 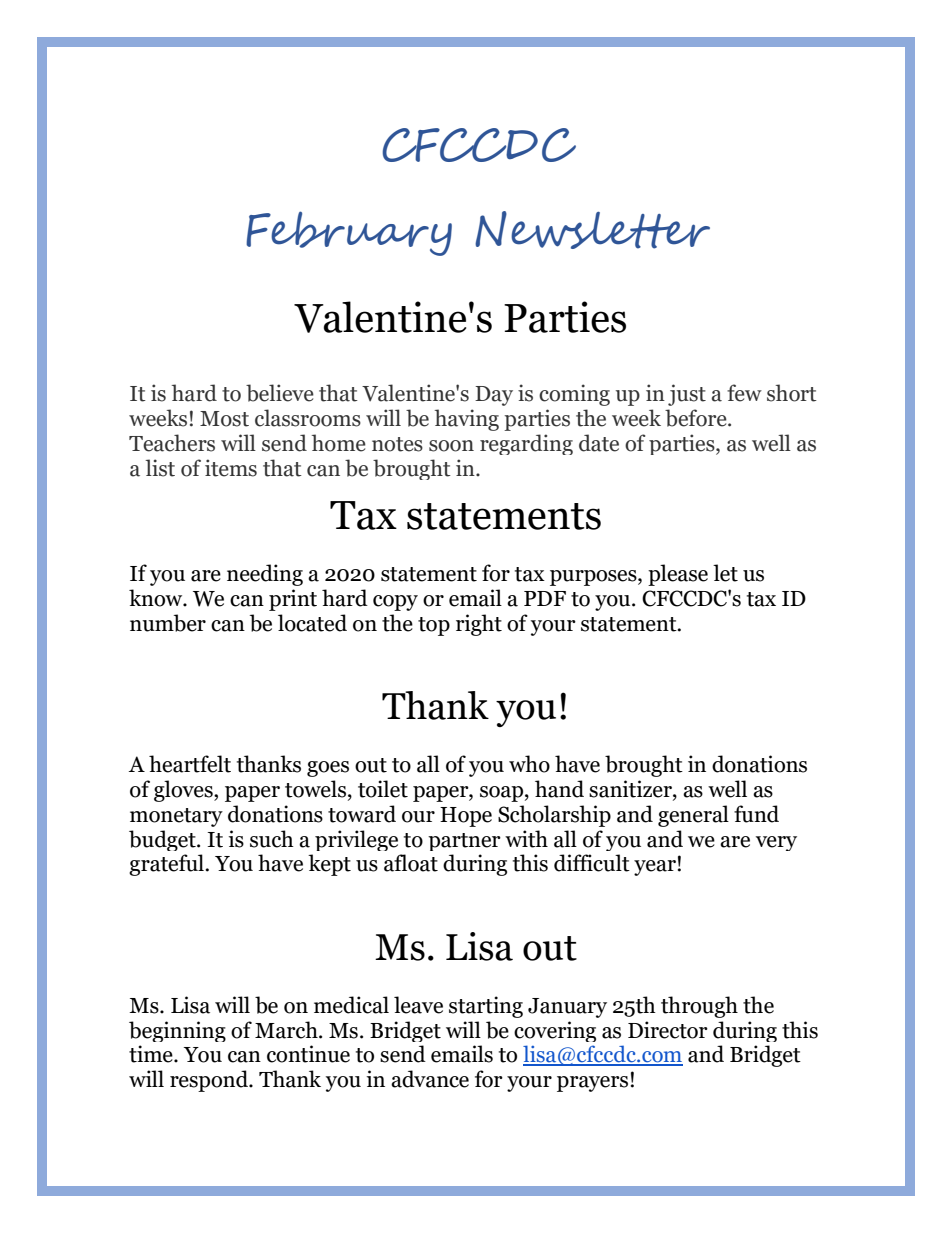 What do you see at coordinates (592, 230) in the document?
I see `Newsletter` at bounding box center [592, 230].
